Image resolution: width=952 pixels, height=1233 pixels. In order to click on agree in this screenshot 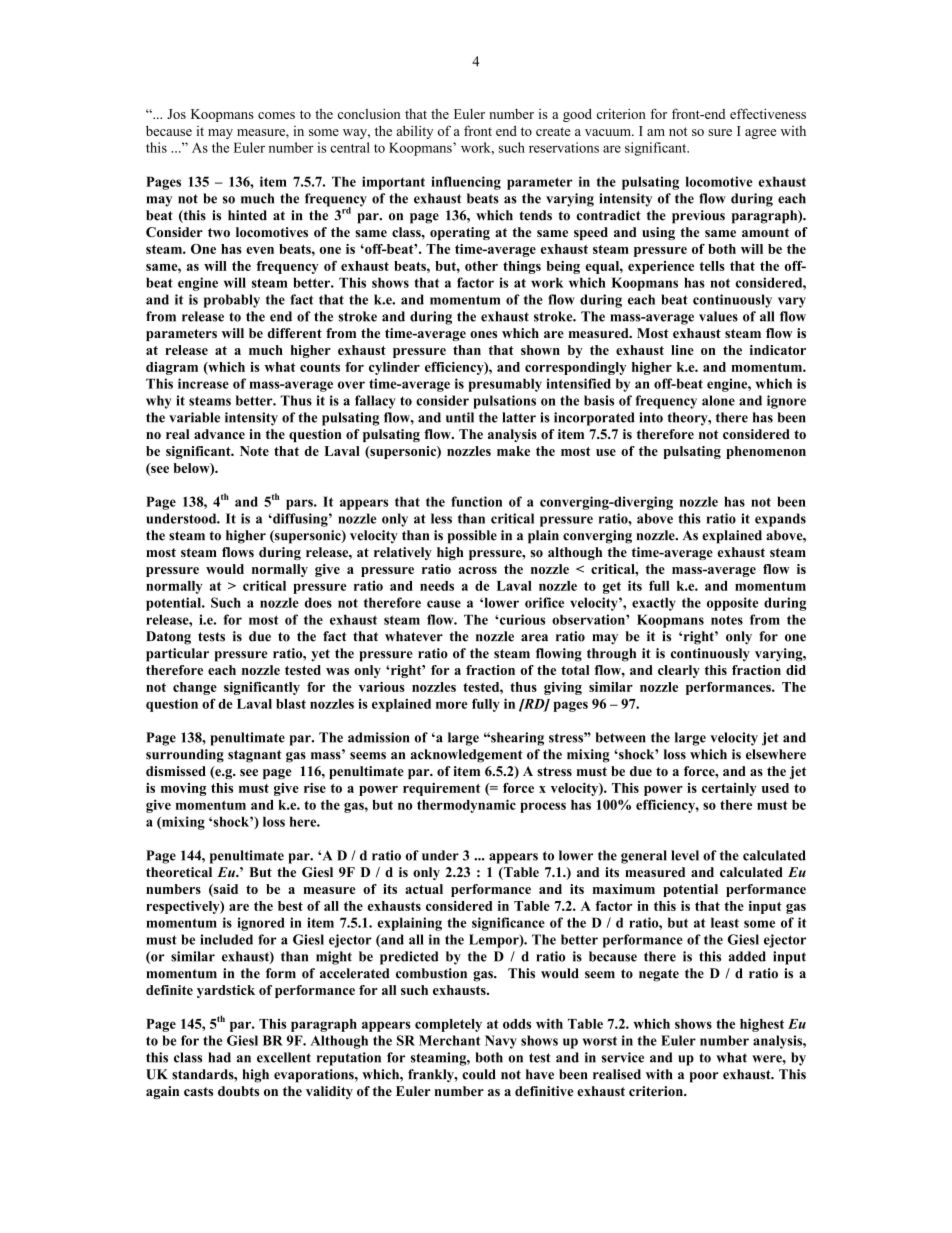, I will do `click(760, 134)`.
